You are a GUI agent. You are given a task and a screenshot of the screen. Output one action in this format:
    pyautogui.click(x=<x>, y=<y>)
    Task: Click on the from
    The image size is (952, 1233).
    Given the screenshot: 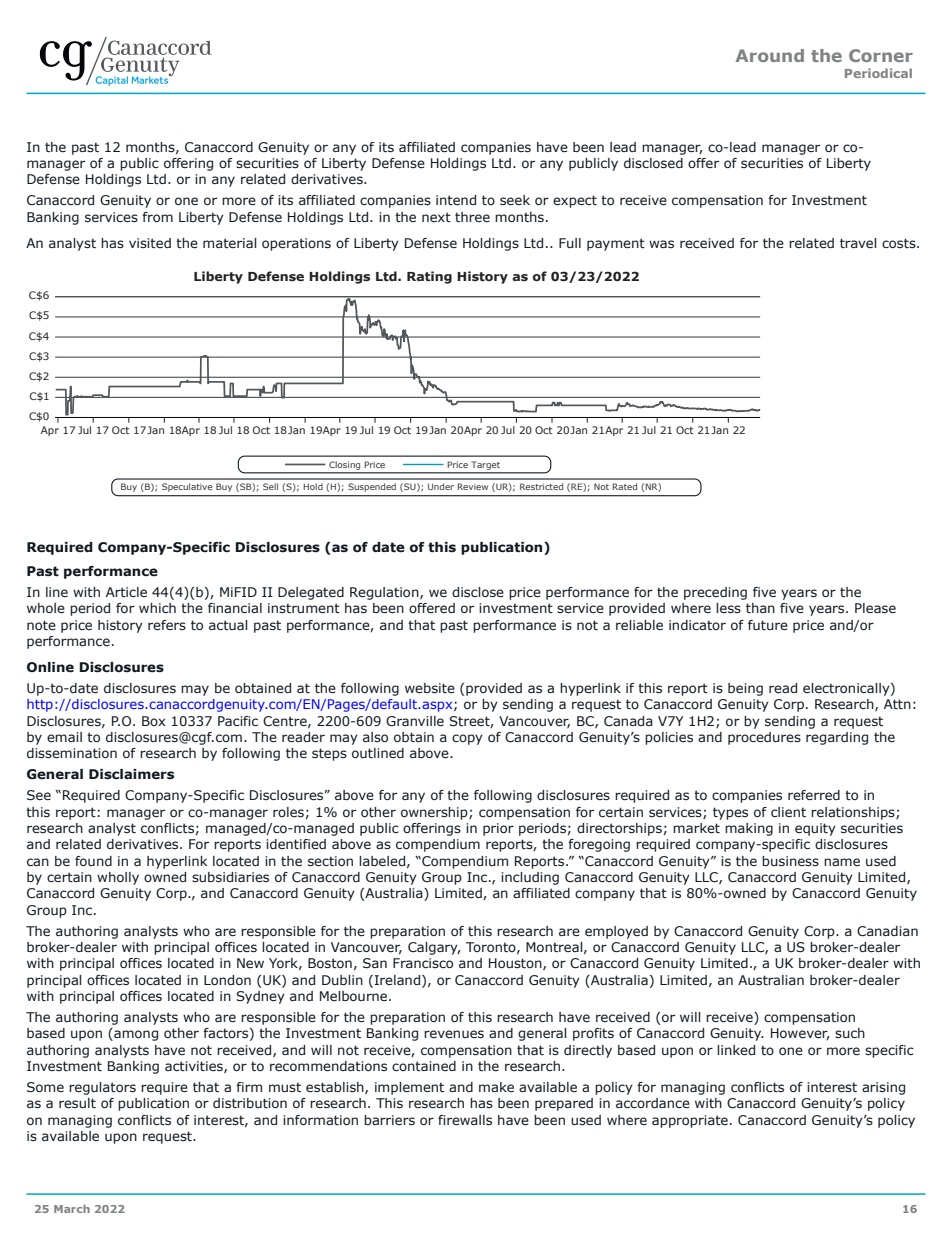 What is the action you would take?
    pyautogui.click(x=157, y=217)
